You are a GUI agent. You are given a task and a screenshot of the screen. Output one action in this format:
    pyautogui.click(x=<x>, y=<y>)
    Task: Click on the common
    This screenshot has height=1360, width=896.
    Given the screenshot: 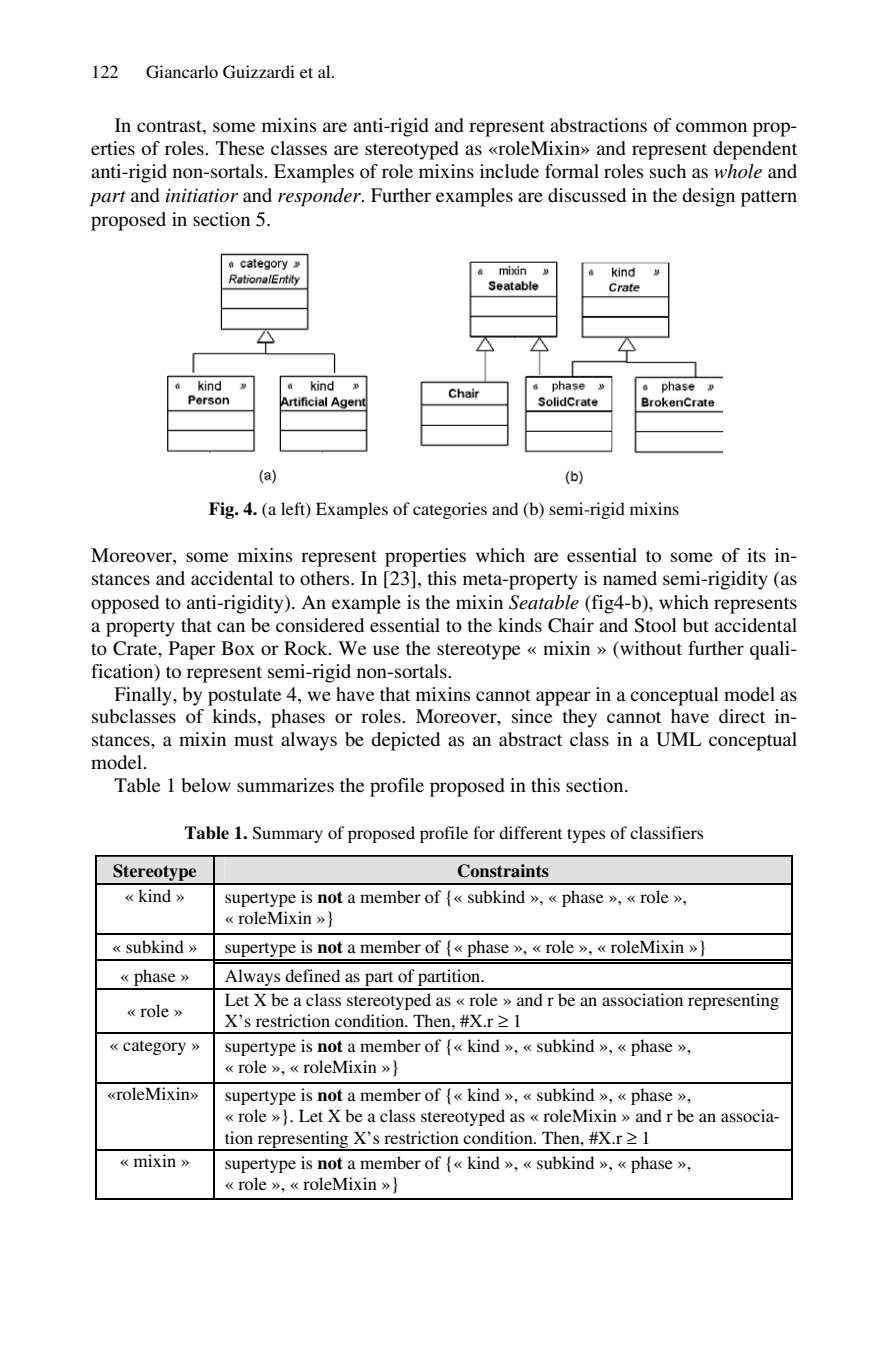 What is the action you would take?
    pyautogui.click(x=711, y=127)
